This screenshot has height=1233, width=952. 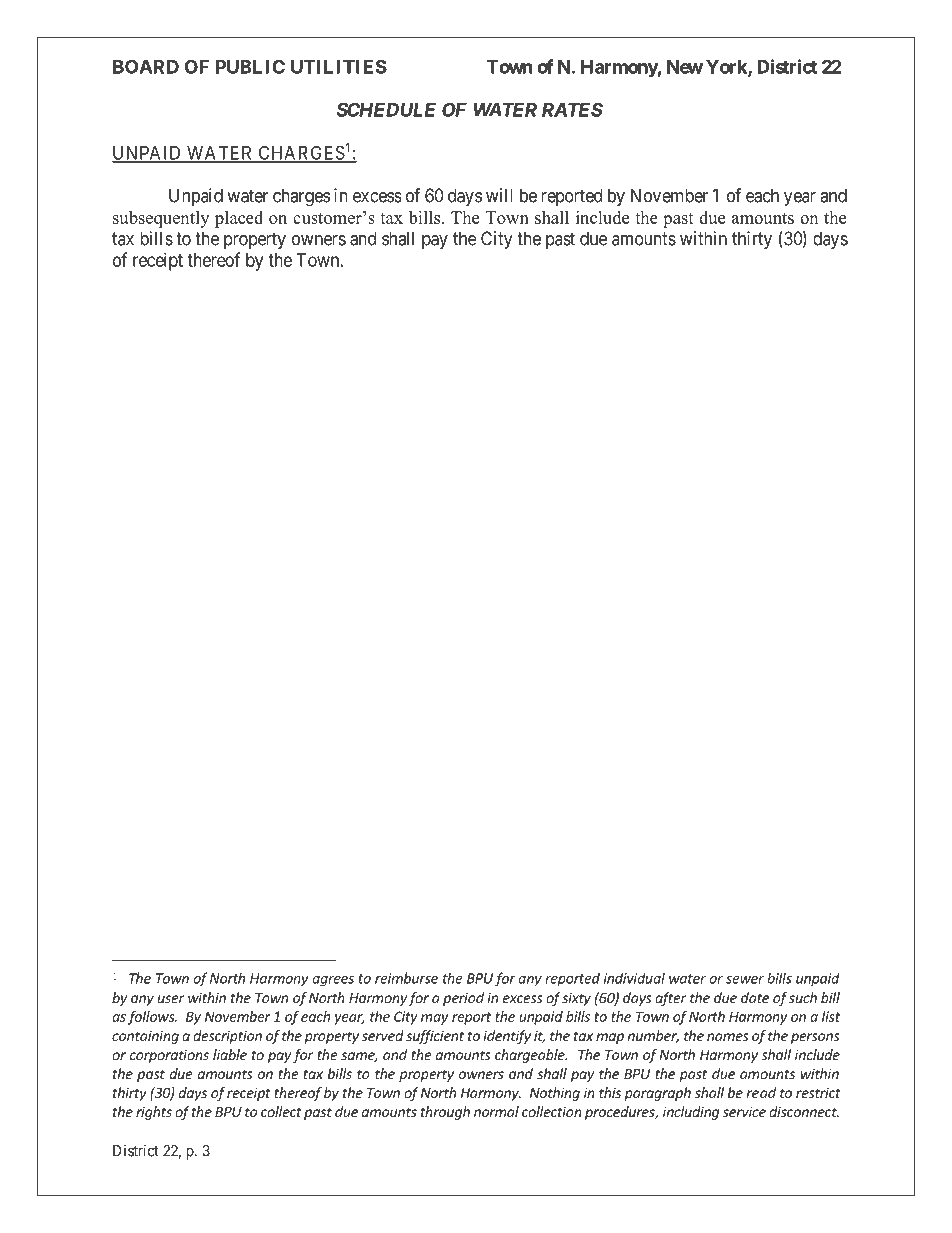 I want to click on PUBLIC, so click(x=250, y=66).
